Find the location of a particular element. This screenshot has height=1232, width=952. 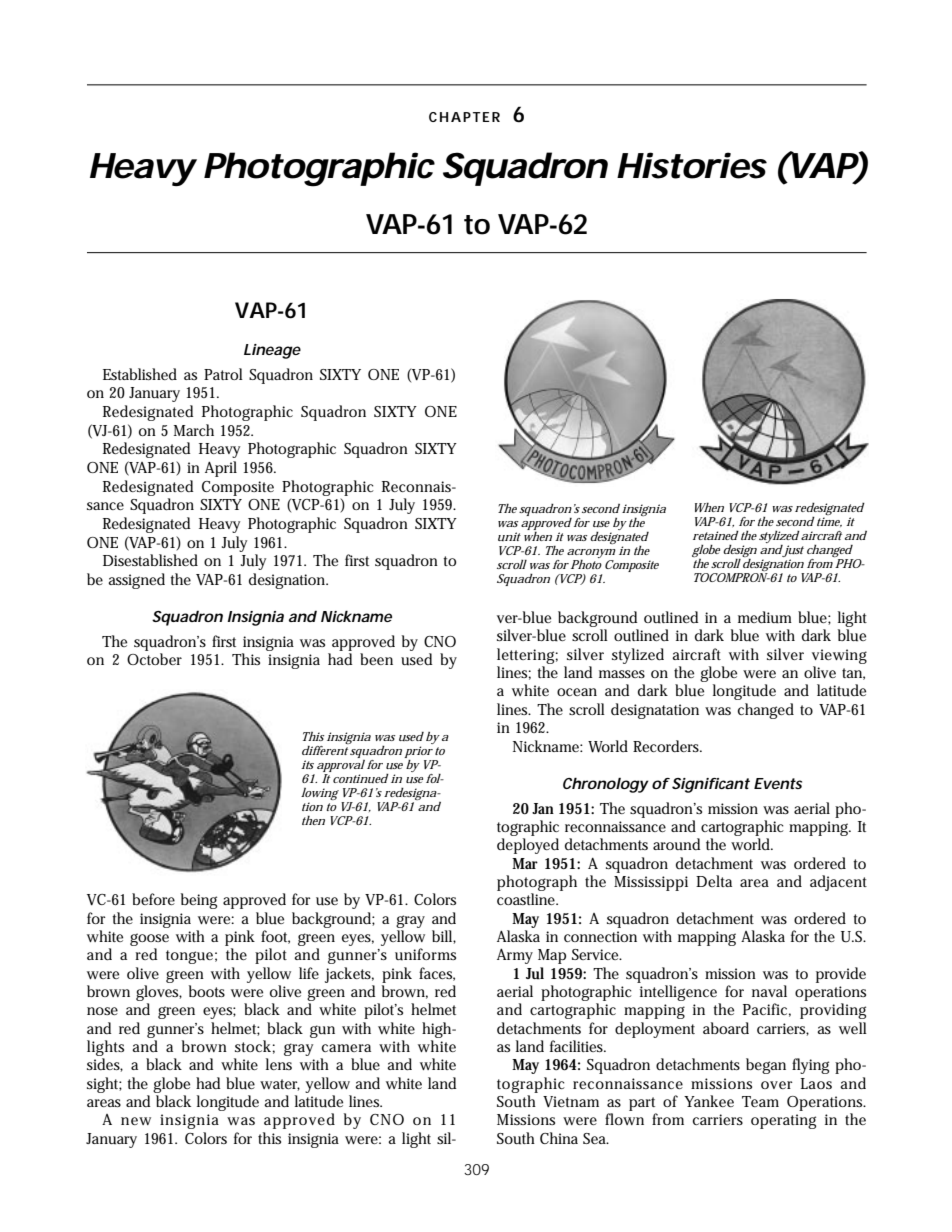

Army is located at coordinates (515, 956).
